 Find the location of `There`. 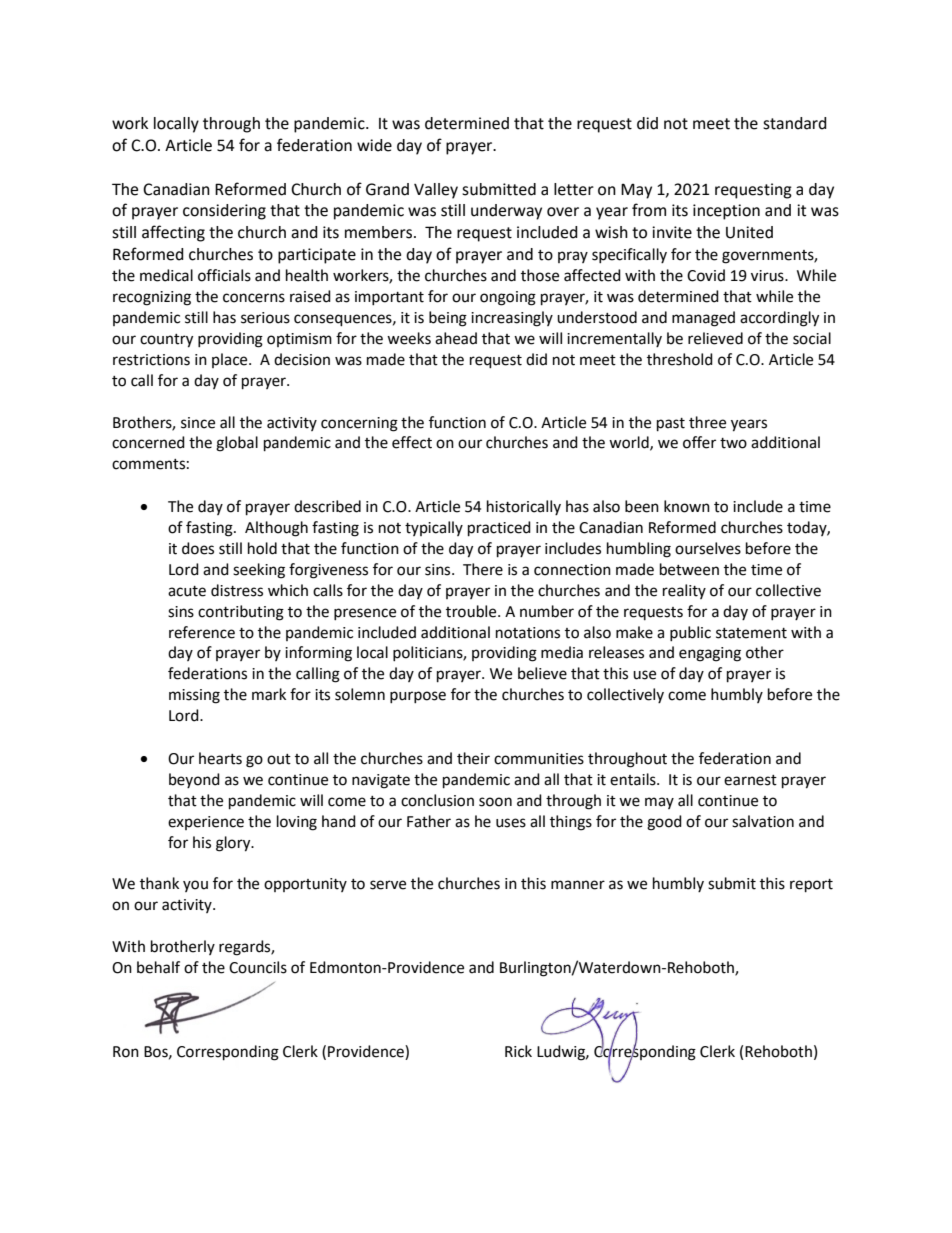

There is located at coordinates (483, 569).
